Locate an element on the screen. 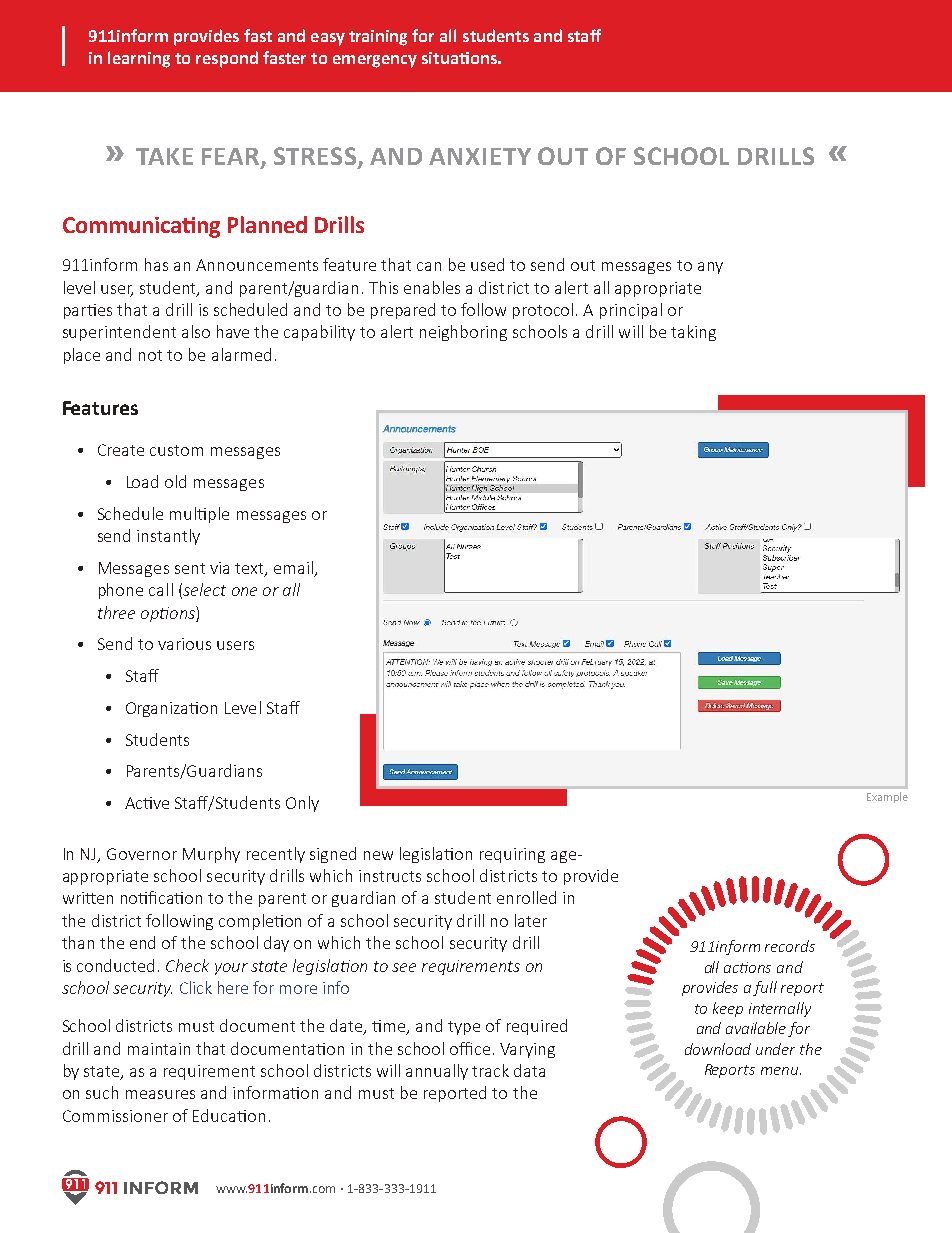 The image size is (952, 1233). measures is located at coordinates (160, 1094).
